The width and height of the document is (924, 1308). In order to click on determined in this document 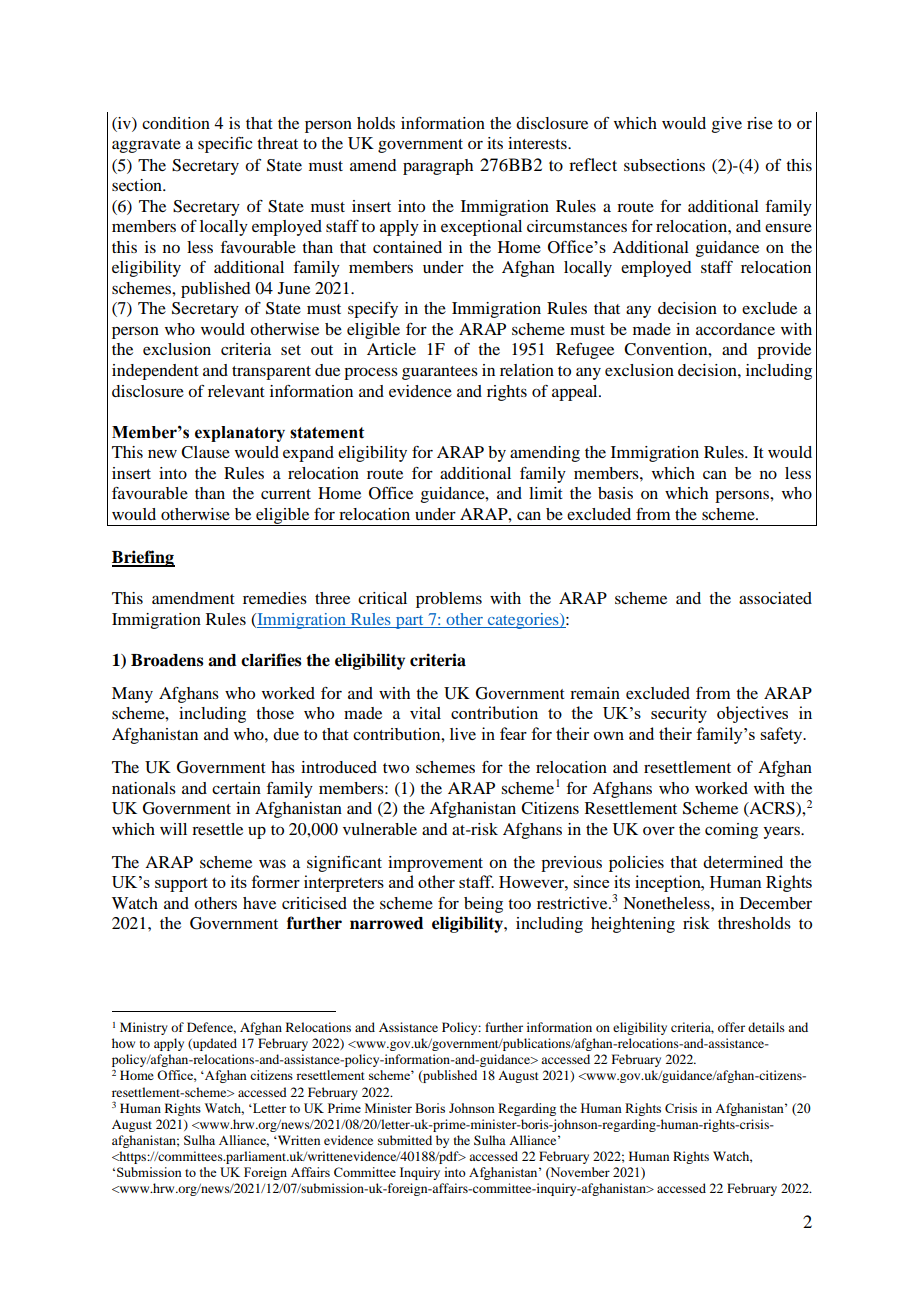, I will do `click(743, 862)`.
